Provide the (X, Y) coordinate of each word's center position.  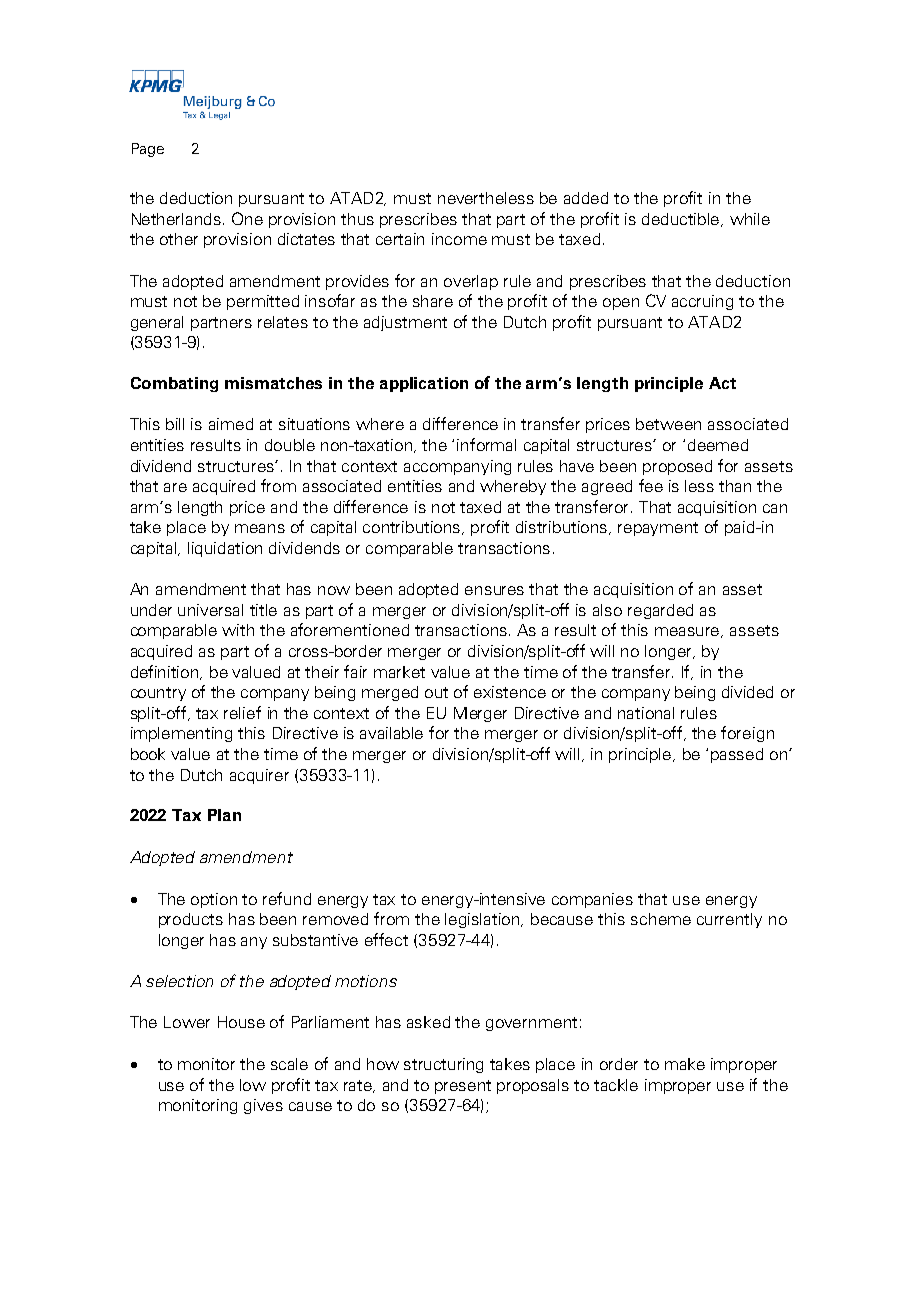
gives (263, 1106)
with (238, 630)
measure (689, 632)
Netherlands (178, 219)
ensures (494, 590)
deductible (682, 220)
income (459, 239)
